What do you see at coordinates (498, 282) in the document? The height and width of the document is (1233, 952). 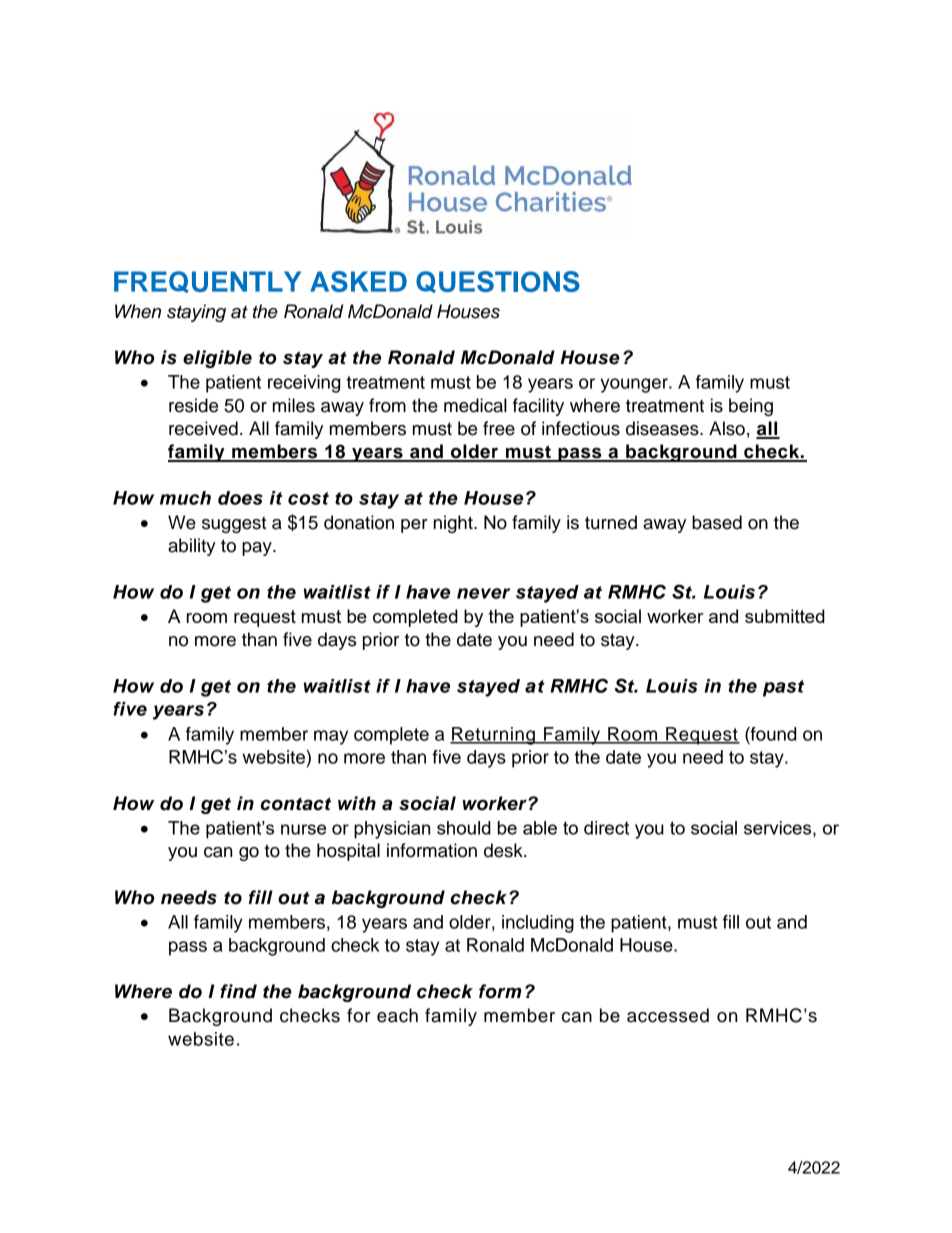 I see `QUESTIONS` at bounding box center [498, 282].
